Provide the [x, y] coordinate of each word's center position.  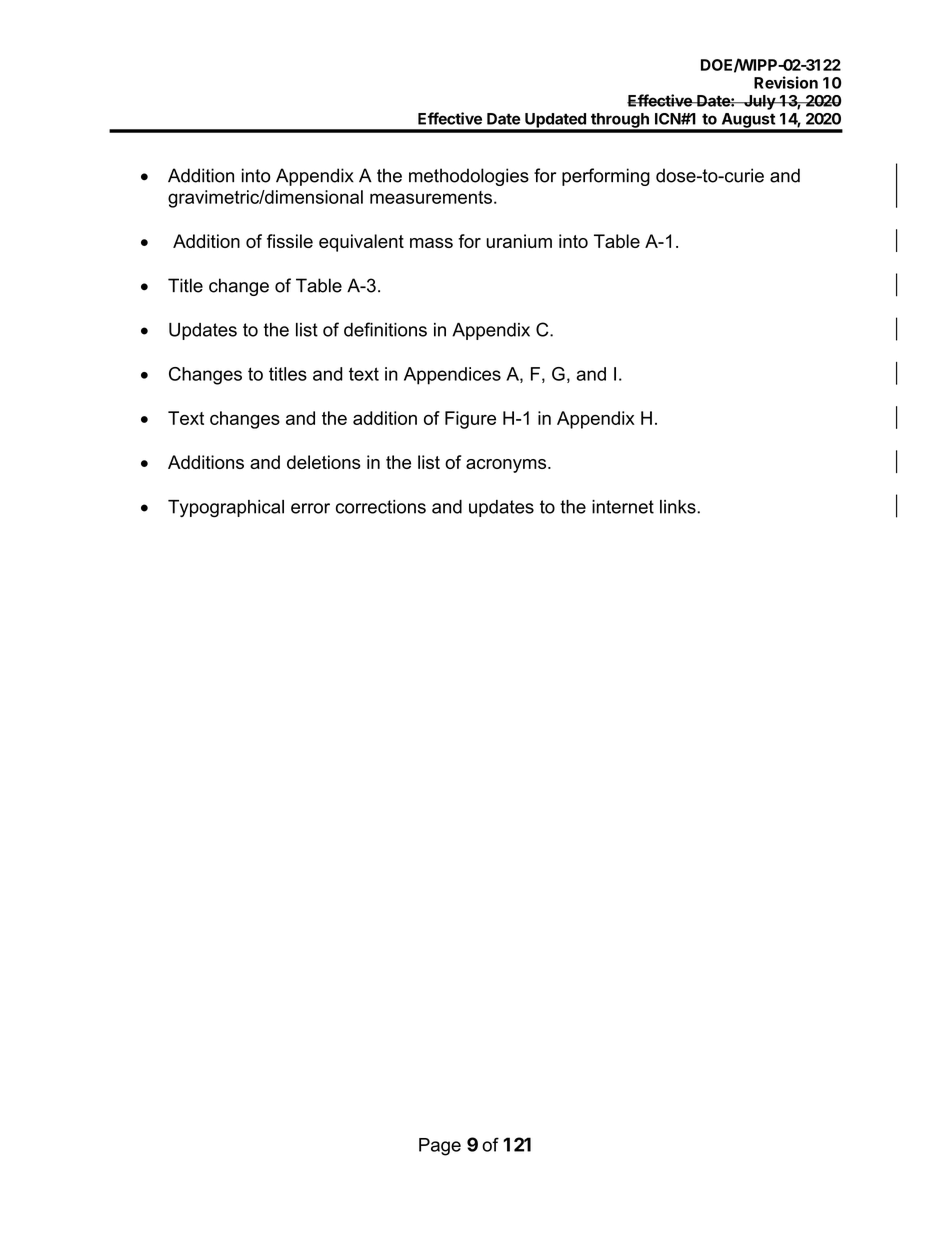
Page [440, 1147]
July [759, 102]
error [310, 508]
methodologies [469, 177]
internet [623, 507]
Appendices [452, 376]
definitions [385, 329]
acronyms [507, 466]
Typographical [226, 509]
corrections [381, 507]
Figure [470, 420]
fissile [290, 241]
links [679, 507]
